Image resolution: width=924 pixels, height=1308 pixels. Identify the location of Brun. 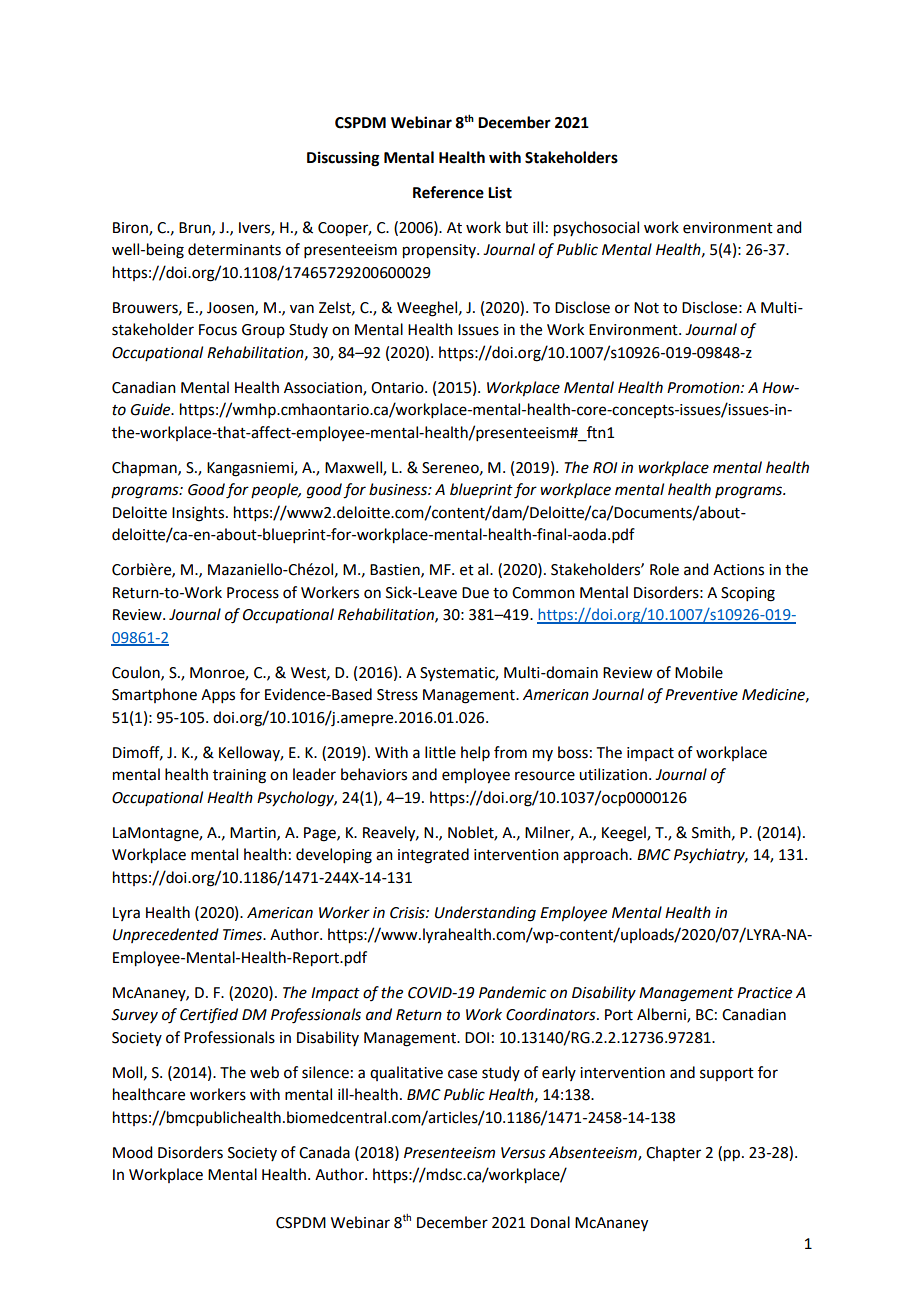
(196, 228).
